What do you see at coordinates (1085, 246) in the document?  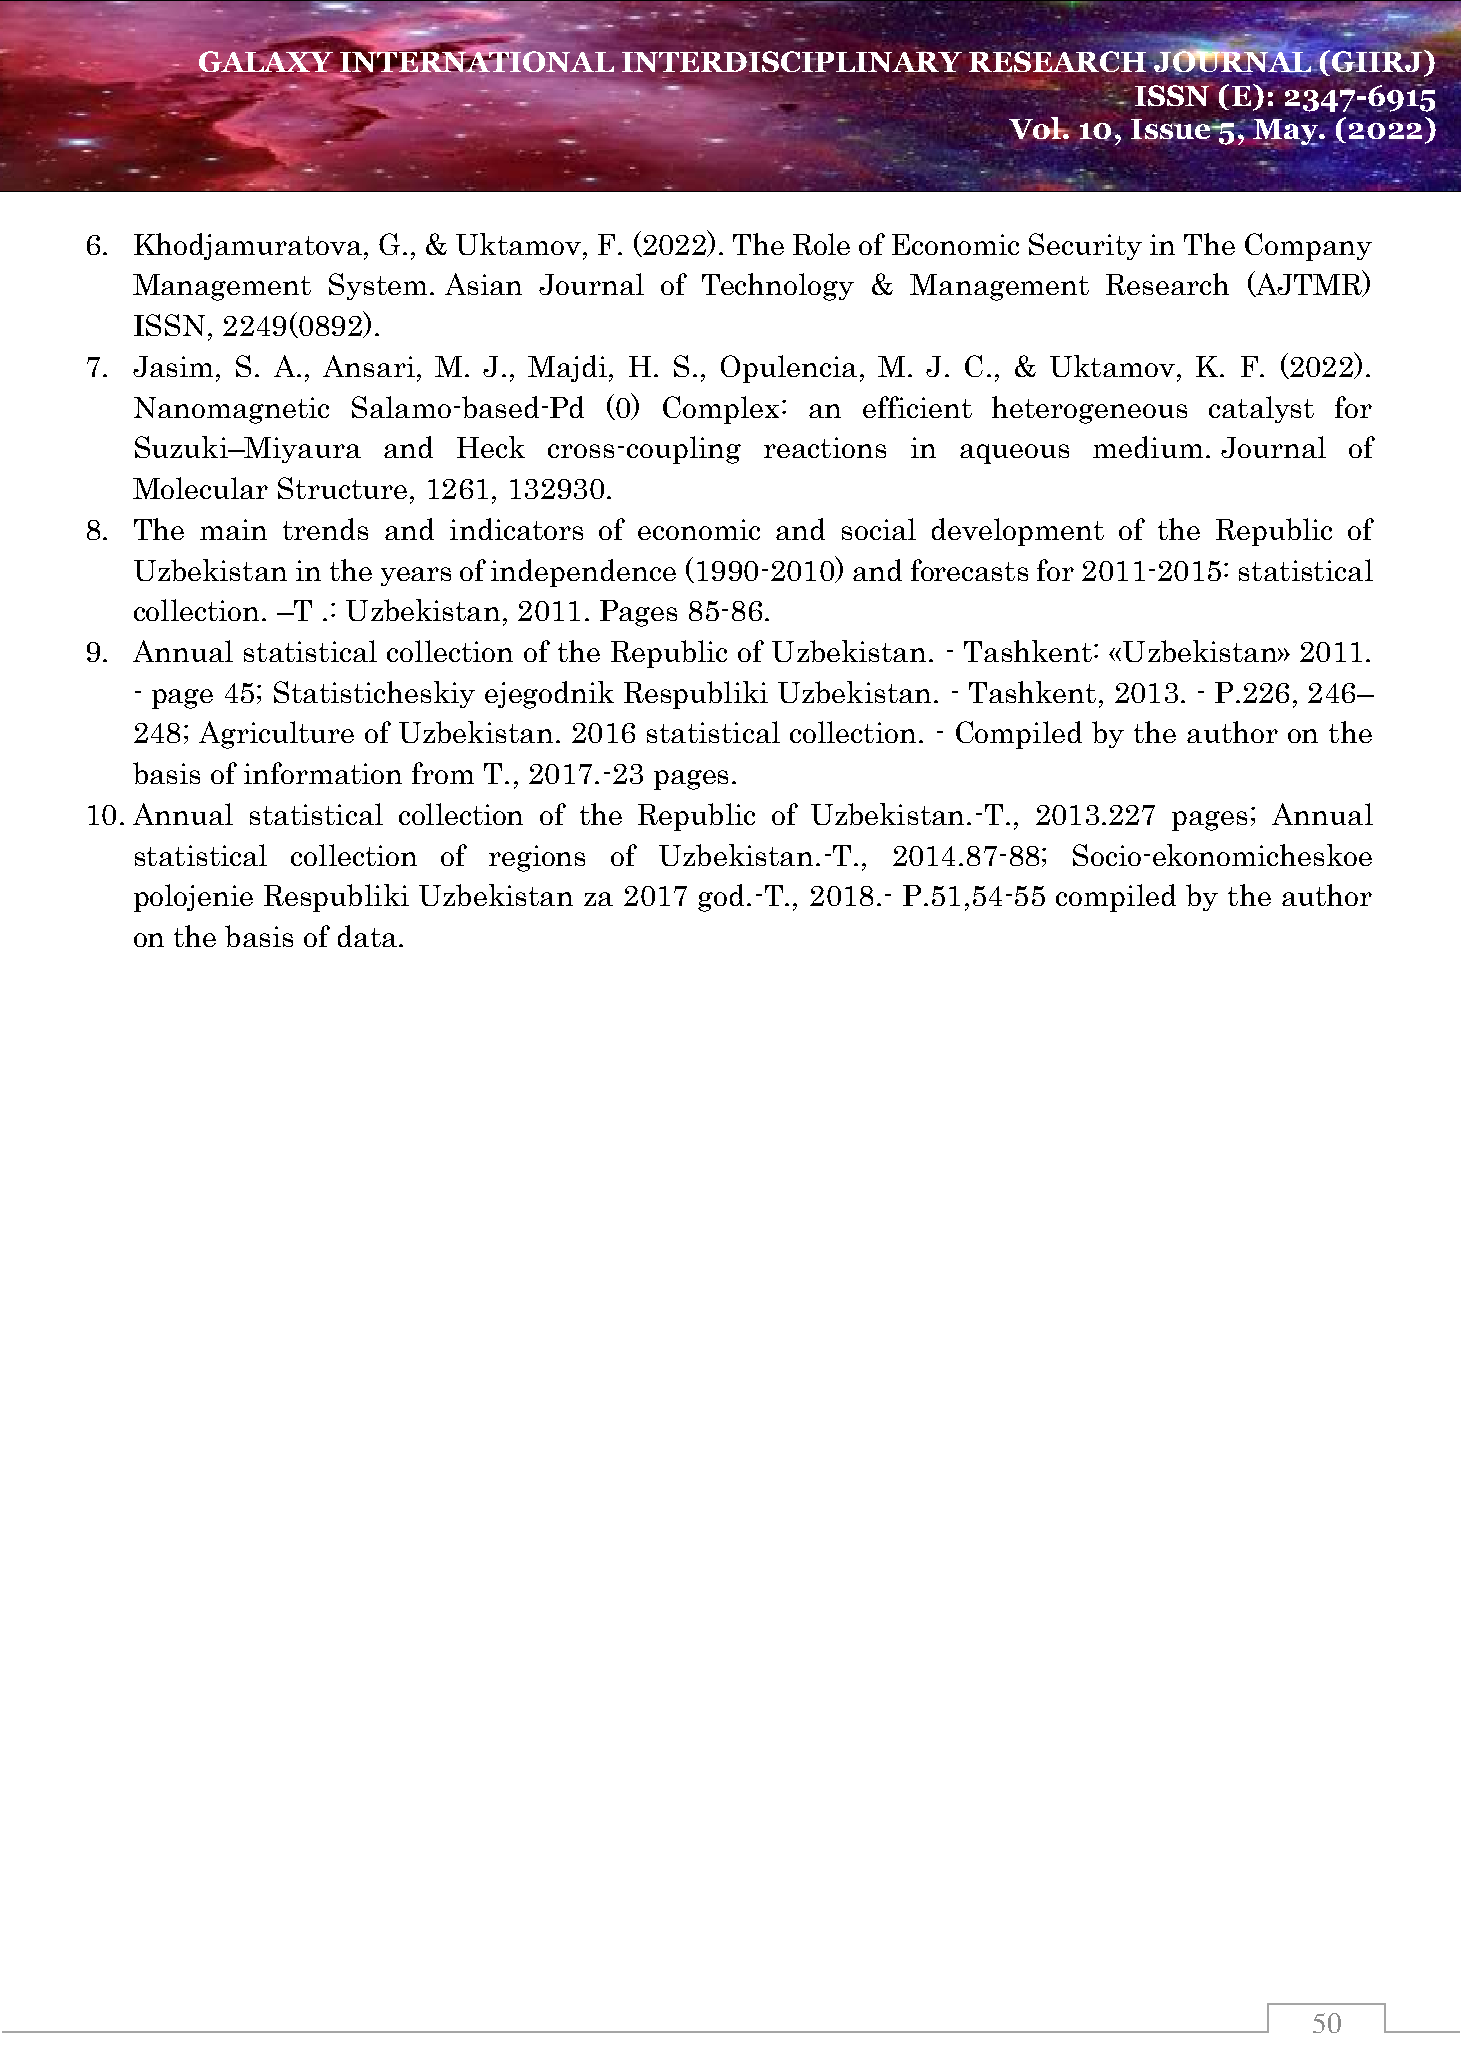 I see `Security` at bounding box center [1085, 246].
